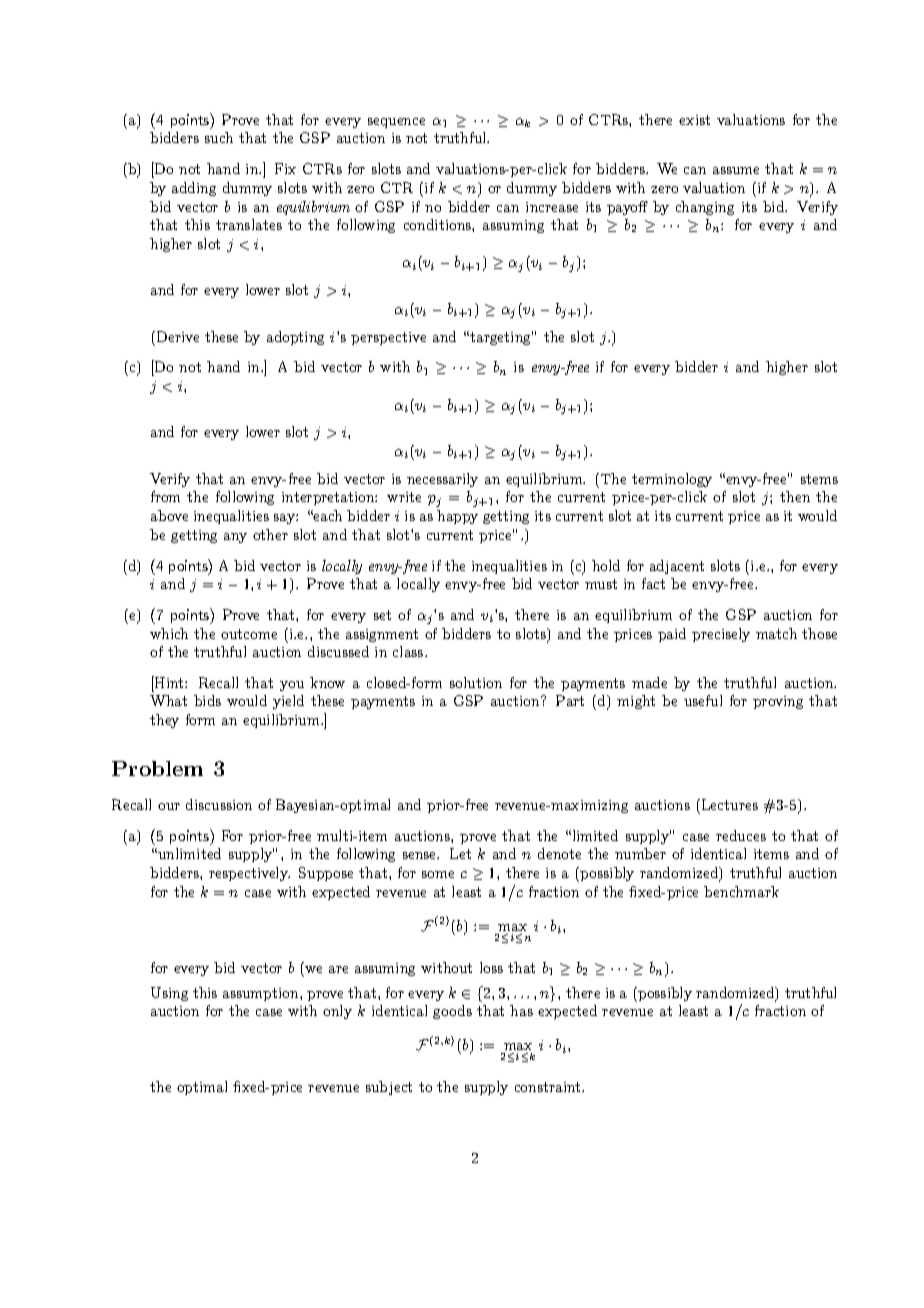  I want to click on assume, so click(736, 170).
